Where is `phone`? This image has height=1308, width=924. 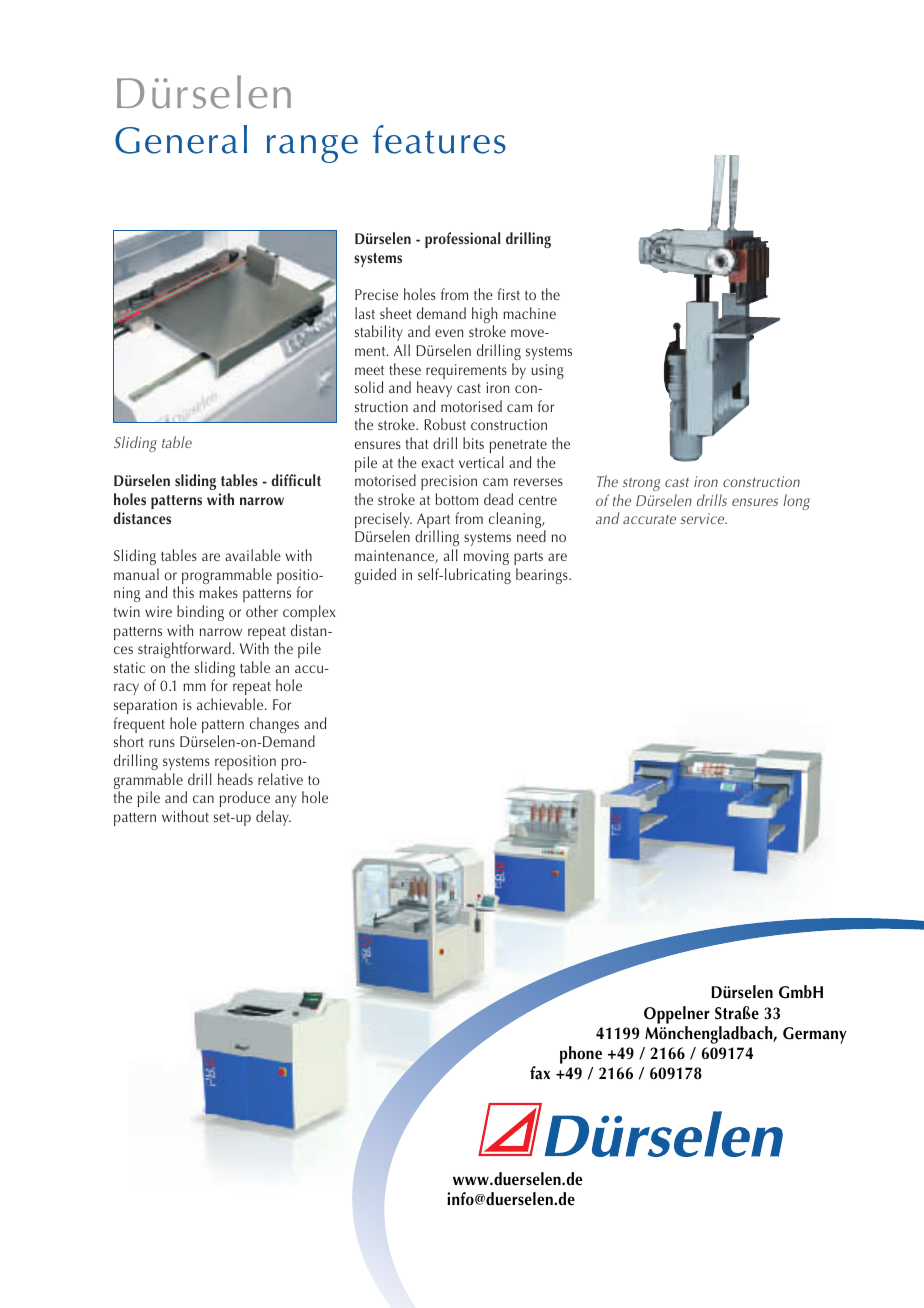
phone is located at coordinates (581, 1055).
